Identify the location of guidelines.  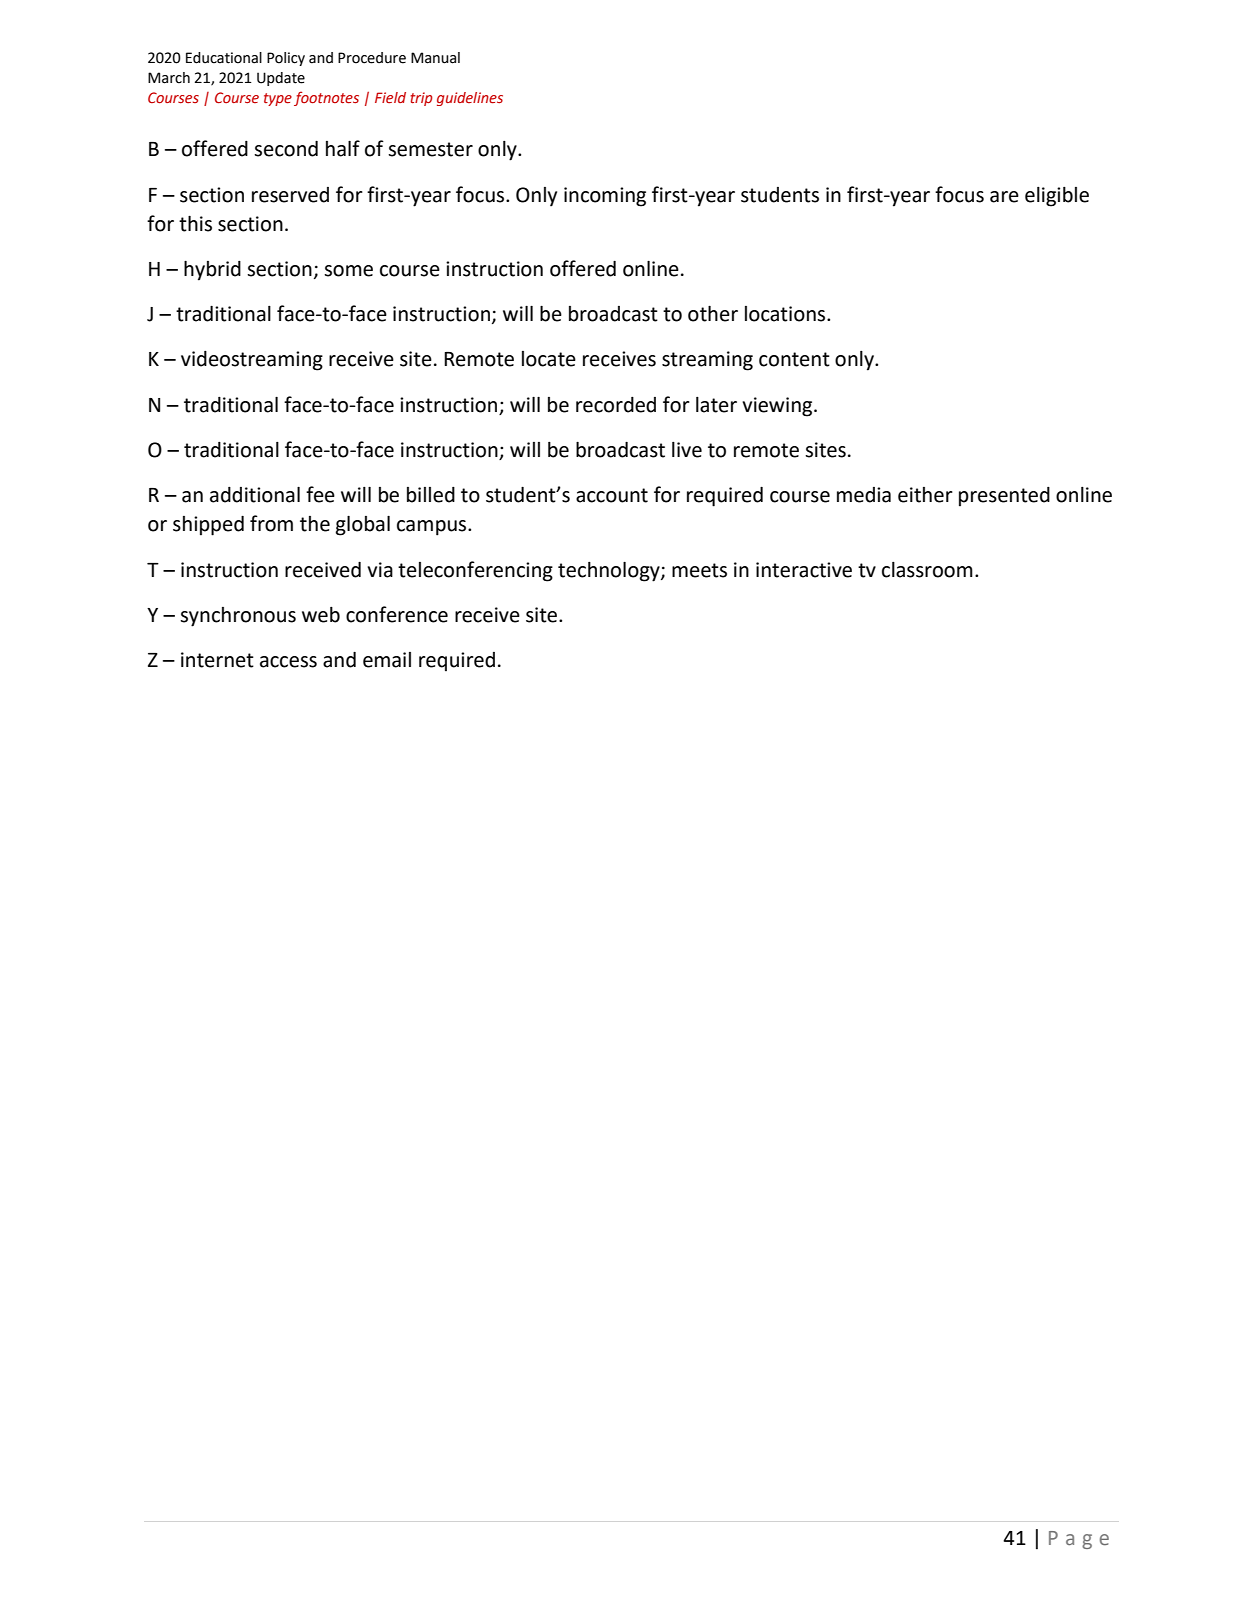
(470, 99).
